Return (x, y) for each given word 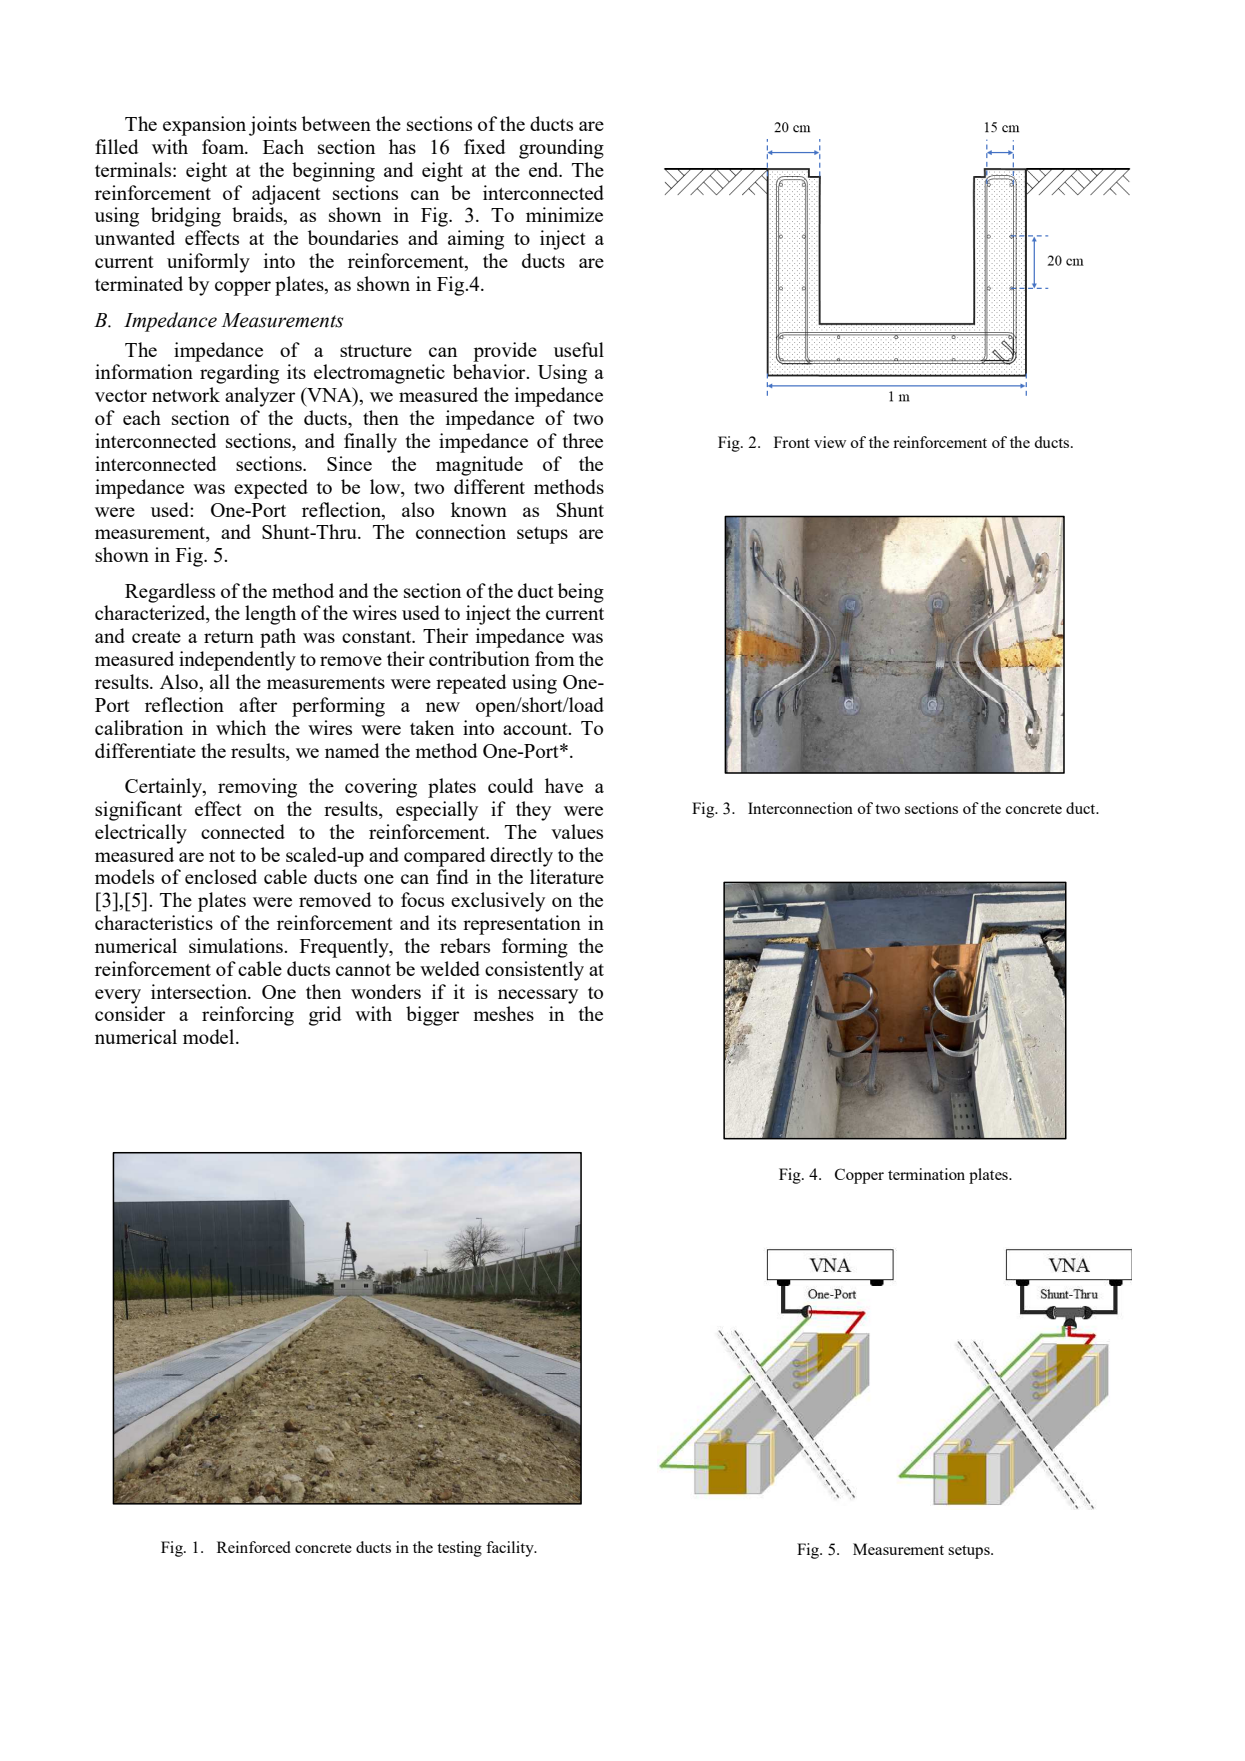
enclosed (221, 876)
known (479, 509)
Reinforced (254, 1547)
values (577, 831)
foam (224, 146)
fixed (484, 146)
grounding (561, 149)
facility (511, 1549)
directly (521, 857)
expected (271, 489)
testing (459, 1549)
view (830, 442)
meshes (503, 1013)
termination (926, 1174)
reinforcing (248, 1016)
